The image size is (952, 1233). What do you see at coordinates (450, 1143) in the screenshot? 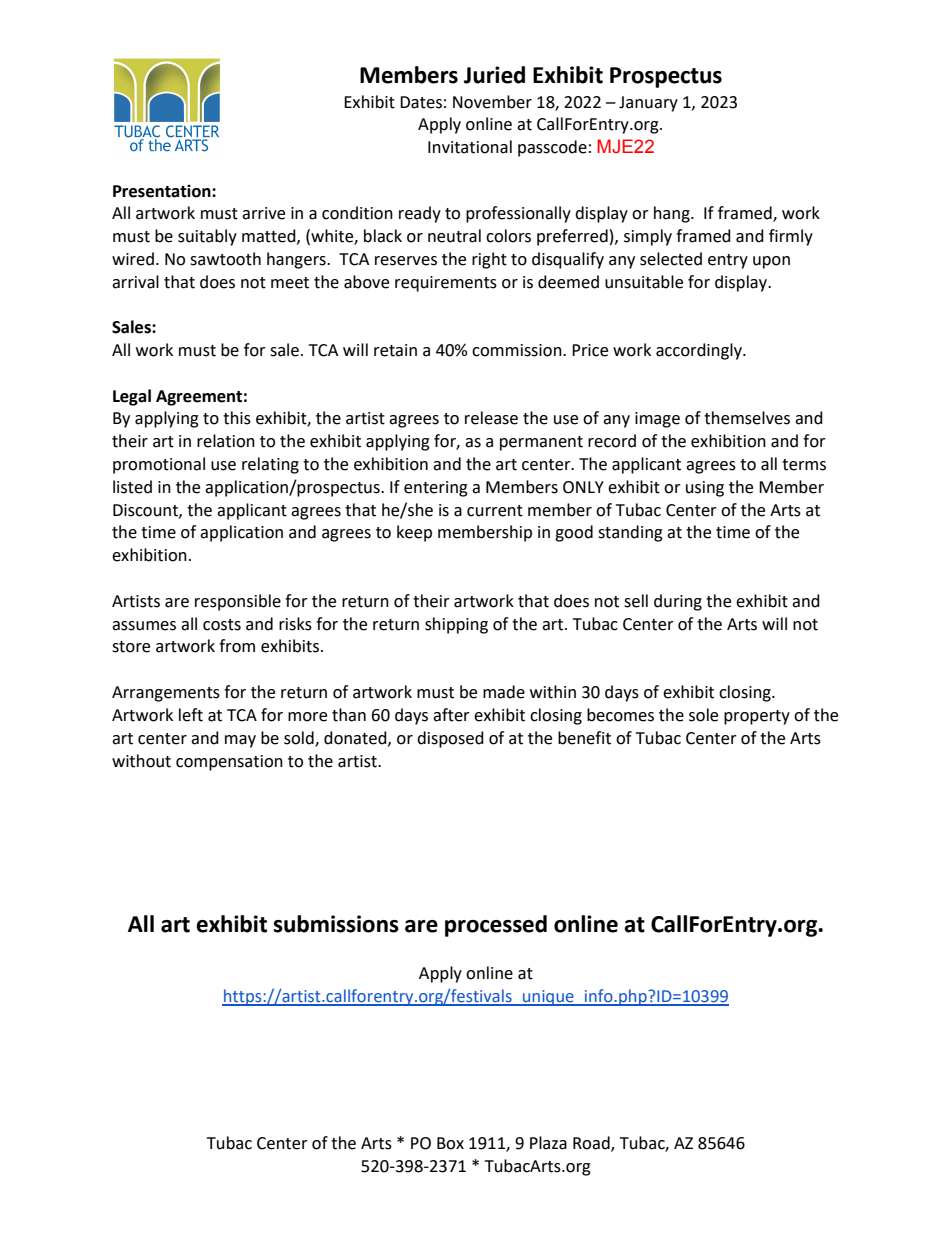
I see `Box` at bounding box center [450, 1143].
